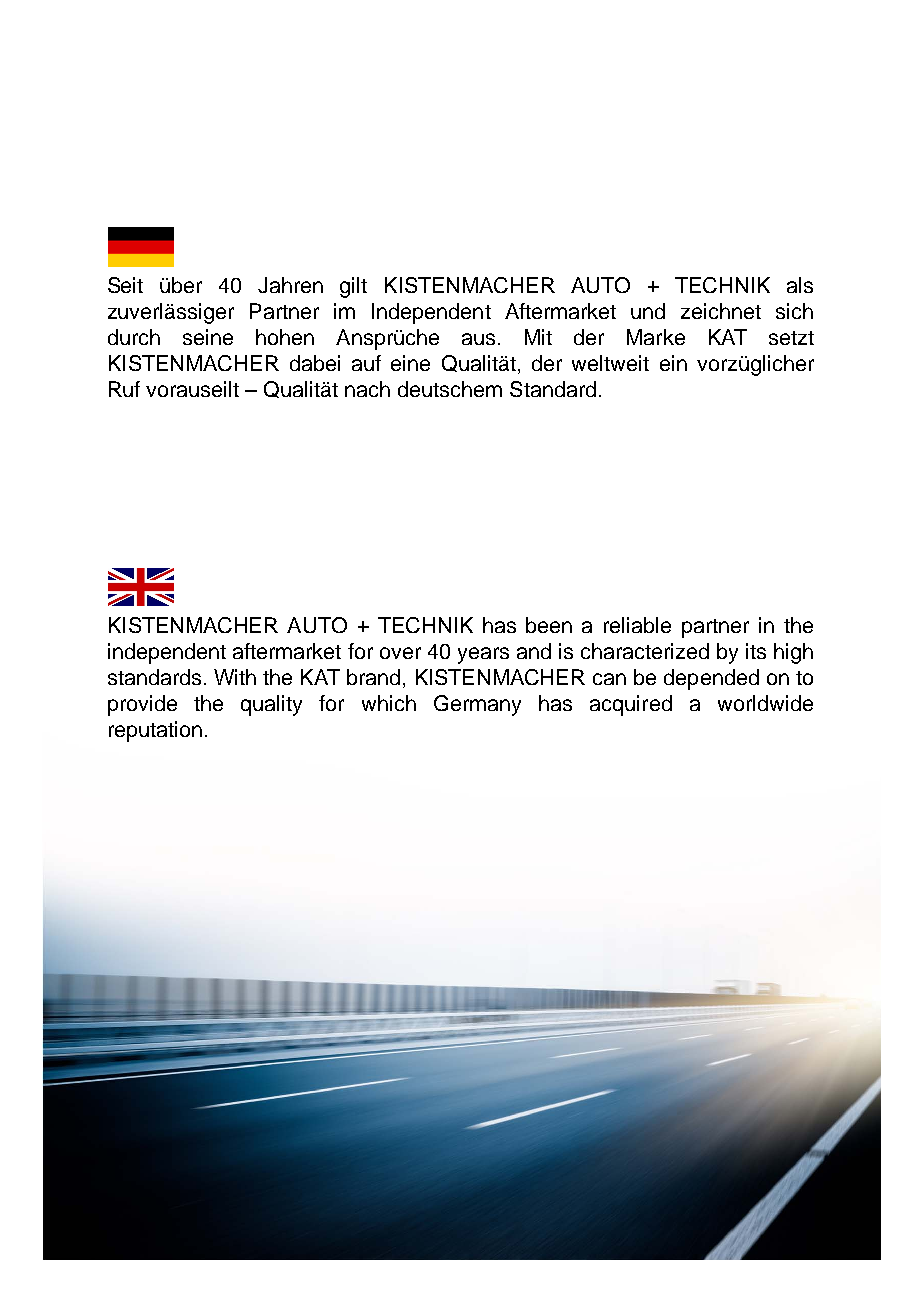 This page has width=924, height=1308. Describe the element at coordinates (366, 363) in the page. I see `auf` at that location.
